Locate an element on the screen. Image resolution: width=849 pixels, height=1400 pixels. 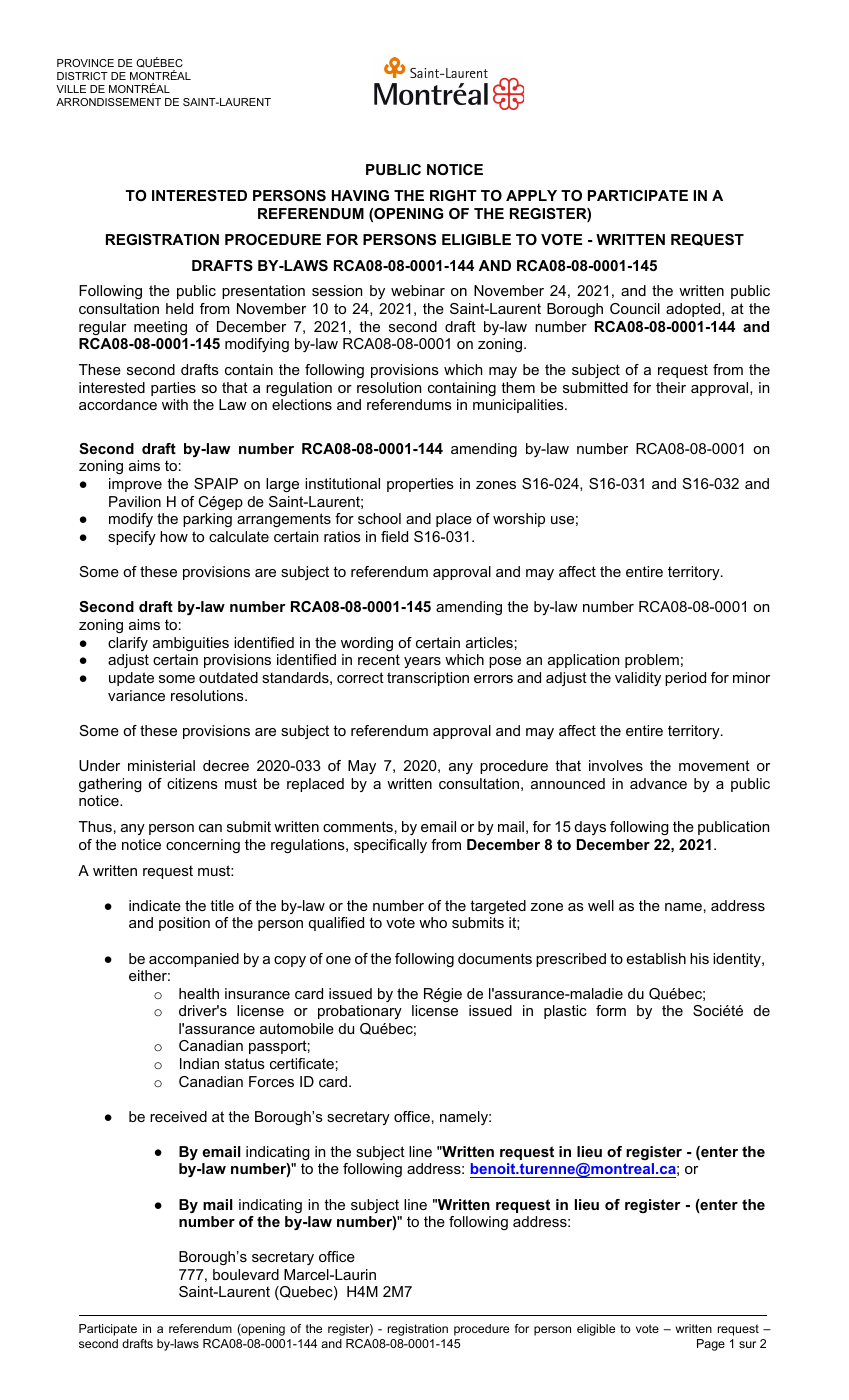
Forces is located at coordinates (271, 1081).
